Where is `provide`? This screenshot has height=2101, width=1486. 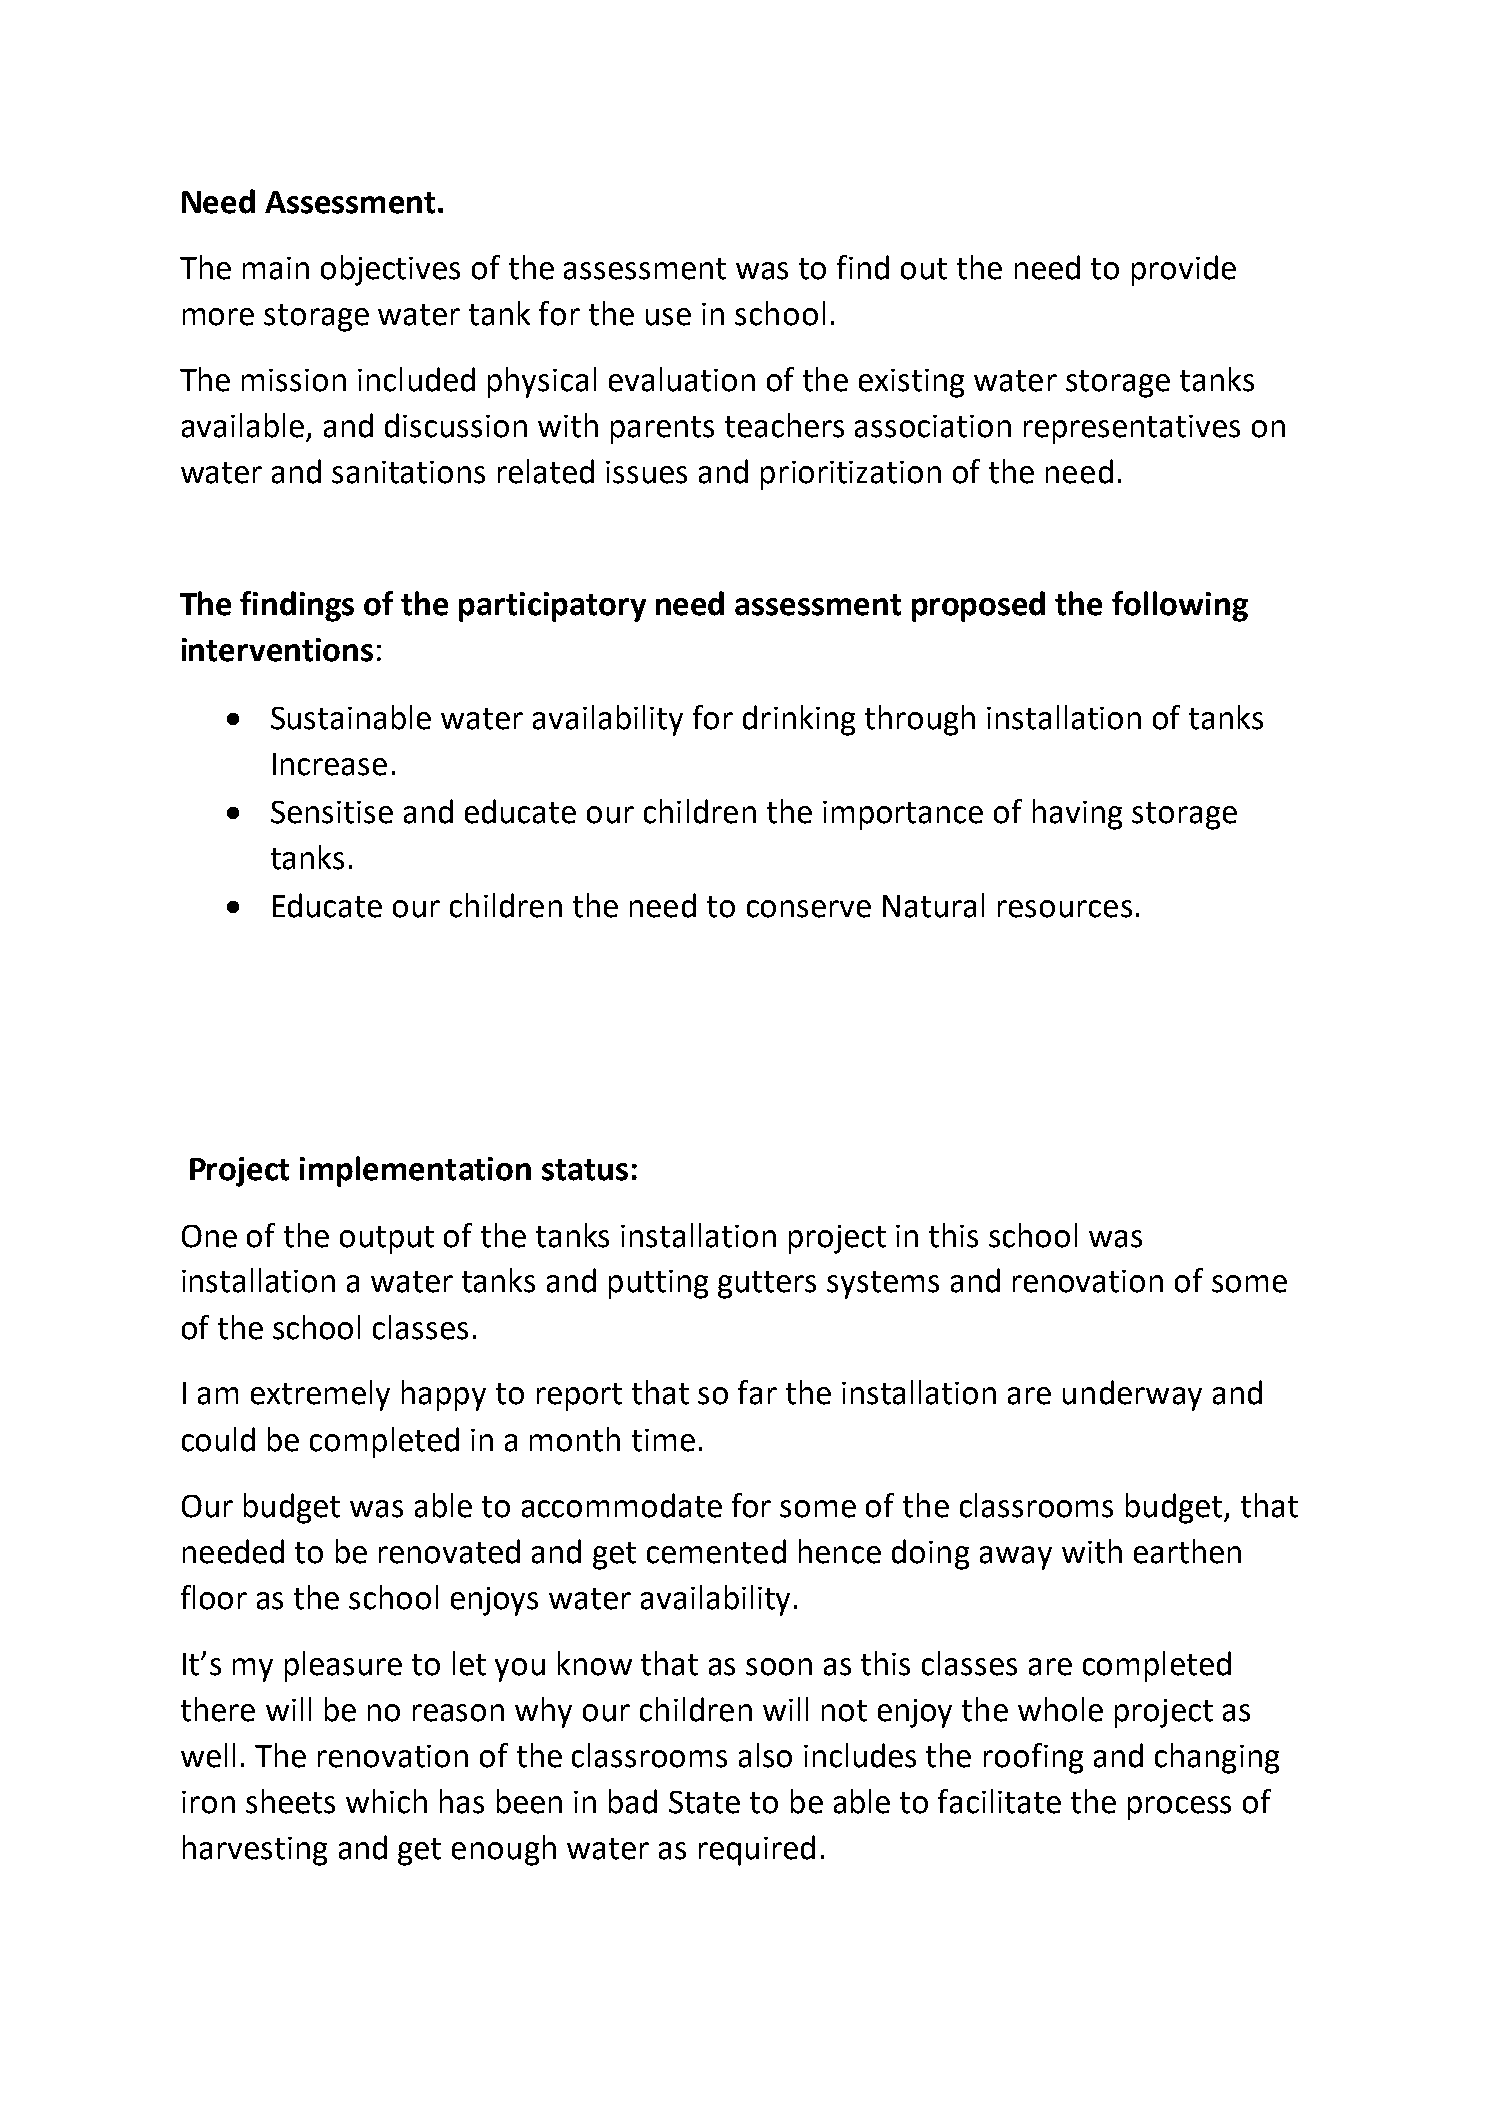
provide is located at coordinates (1184, 270).
